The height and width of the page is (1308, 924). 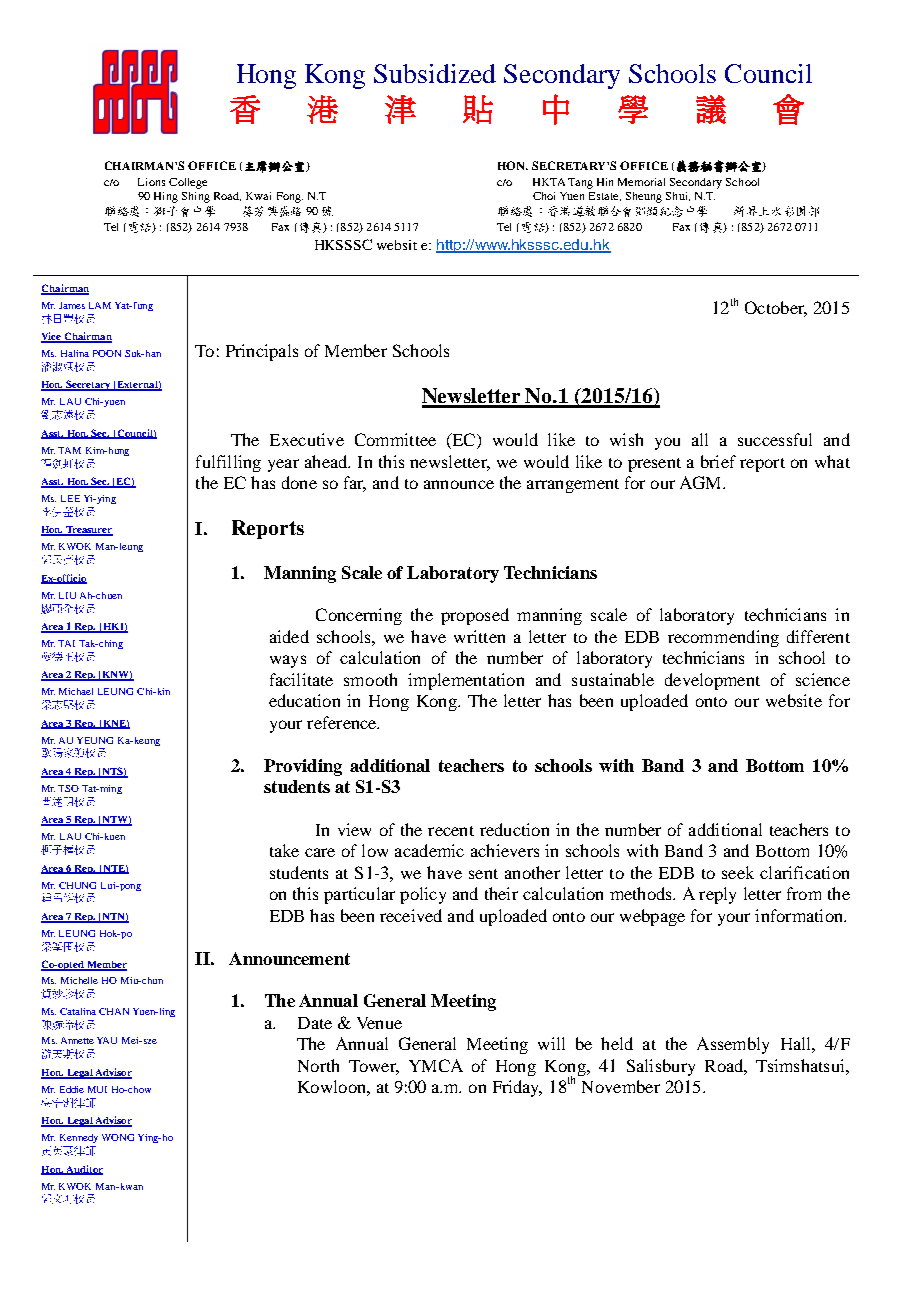 What do you see at coordinates (151, 182) in the page?
I see `Lions` at bounding box center [151, 182].
